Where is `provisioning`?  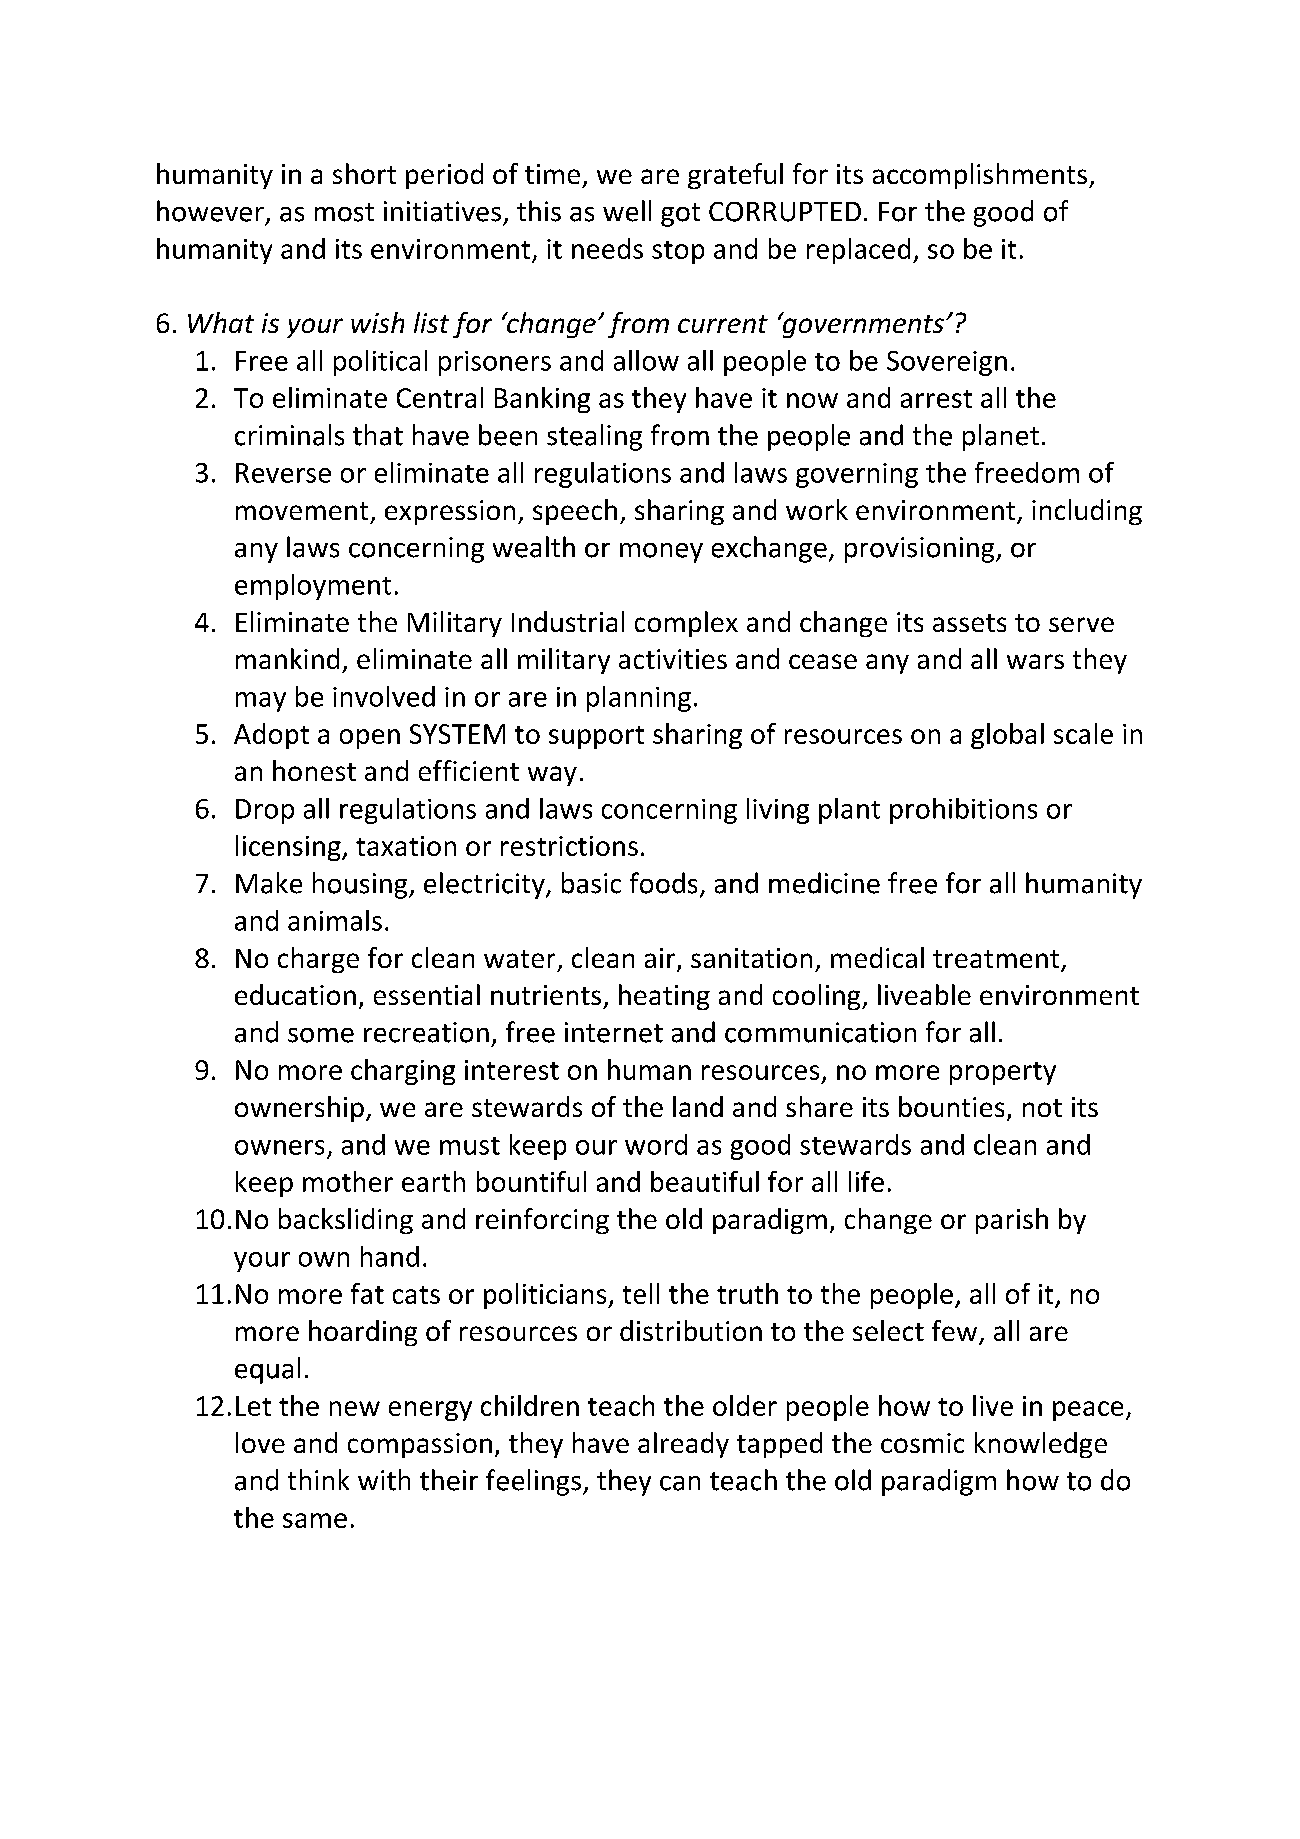
provisioning is located at coordinates (921, 550).
